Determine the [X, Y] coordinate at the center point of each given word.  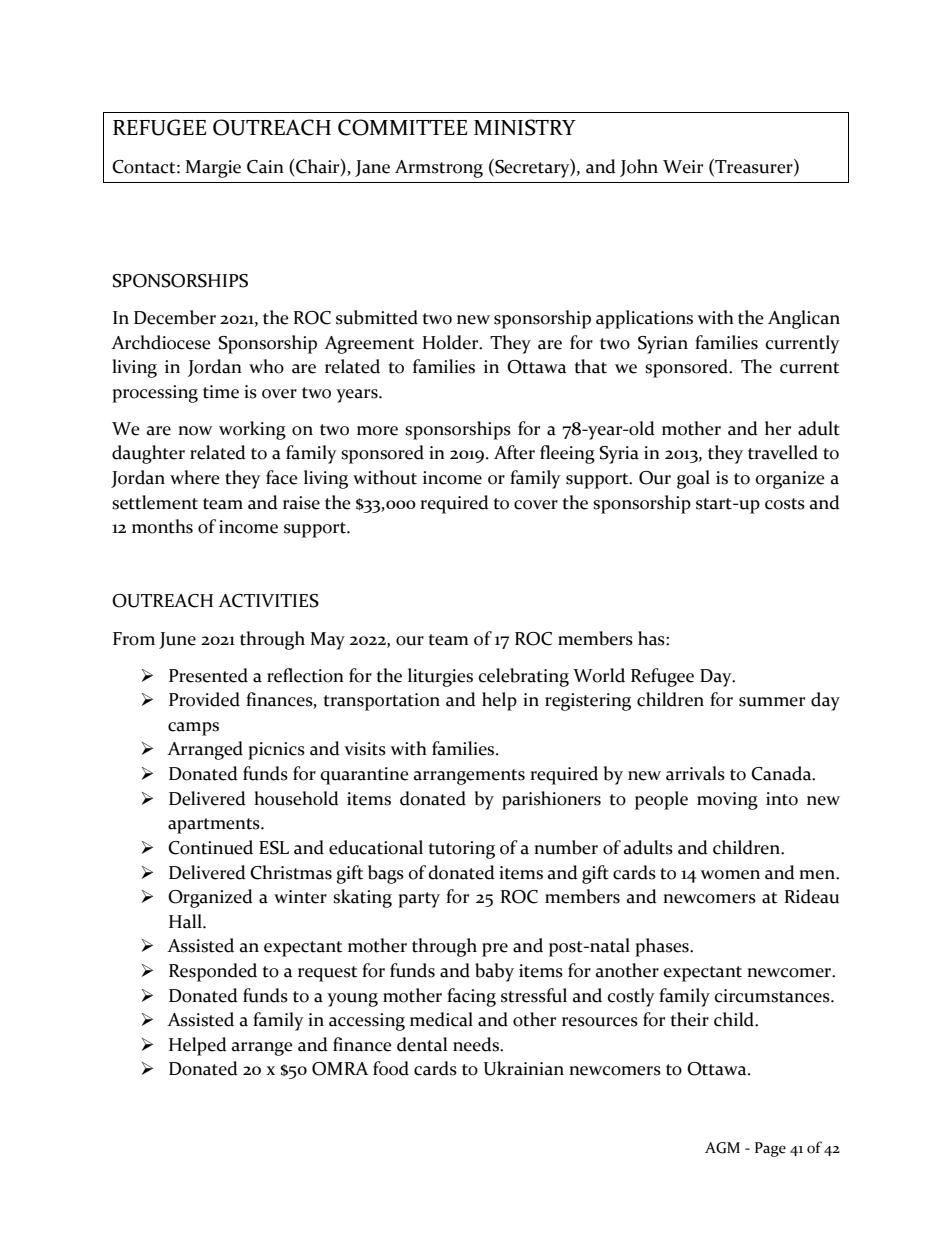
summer [772, 702]
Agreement [369, 345]
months [162, 526]
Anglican [804, 319]
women [730, 875]
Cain [265, 167]
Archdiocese [161, 342]
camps [193, 729]
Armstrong [439, 169]
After [514, 452]
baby [494, 972]
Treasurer [754, 167]
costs [785, 504]
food [391, 1068]
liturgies [440, 677]
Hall [186, 921]
